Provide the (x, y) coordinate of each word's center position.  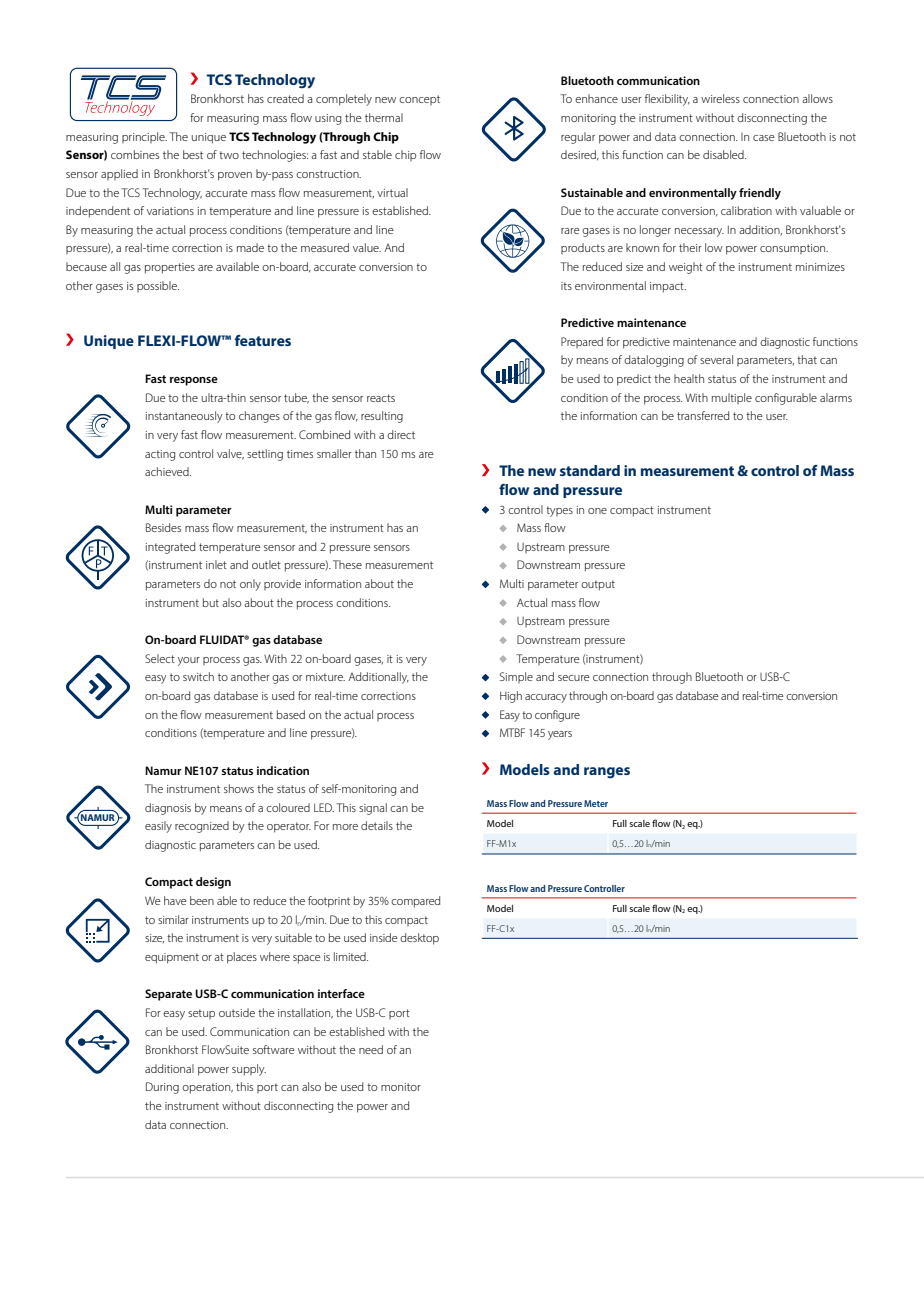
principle (144, 137)
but (211, 602)
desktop (419, 939)
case (764, 138)
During (162, 1088)
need (371, 1049)
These (347, 564)
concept (419, 100)
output (598, 585)
